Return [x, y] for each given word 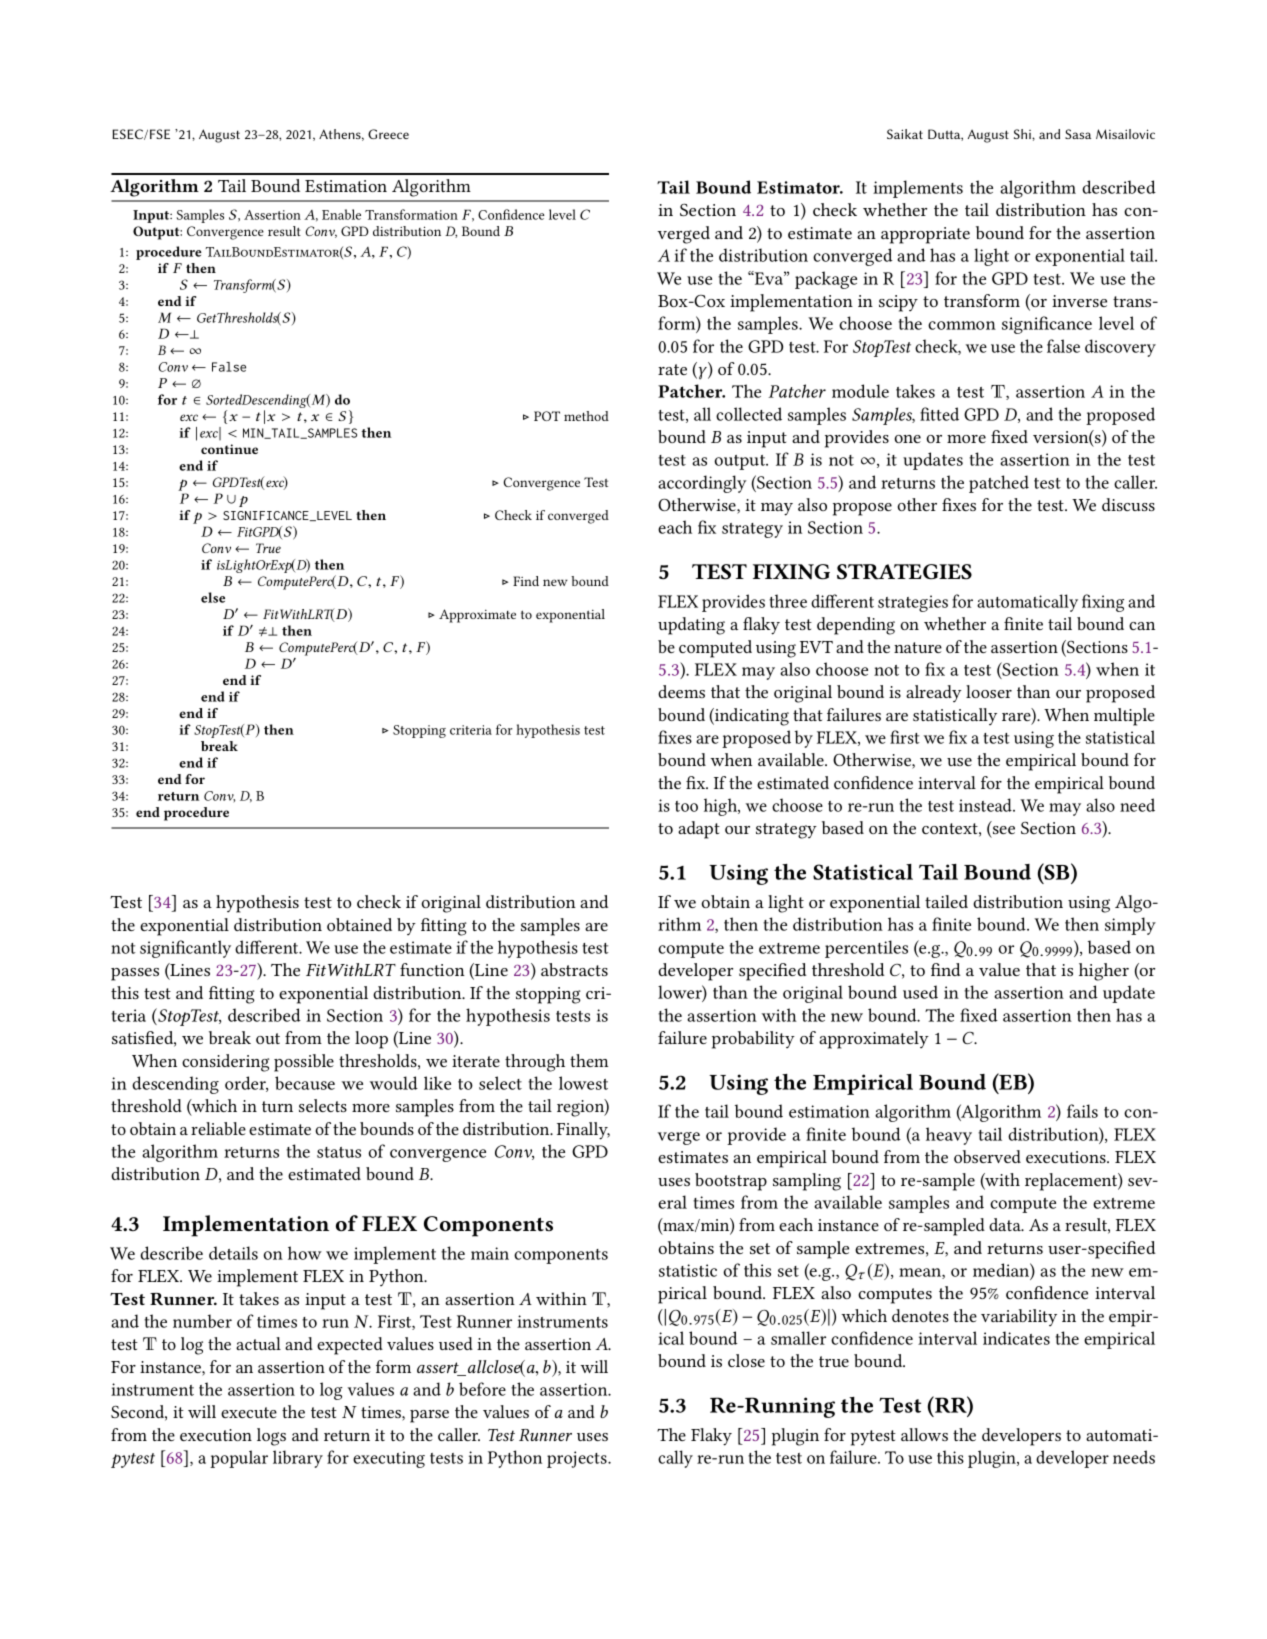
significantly [185, 949]
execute [249, 1412]
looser [989, 691]
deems [681, 691]
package [826, 280]
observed [987, 1156]
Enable [341, 214]
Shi [1023, 134]
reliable [218, 1128]
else [213, 597]
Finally [583, 1131]
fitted [939, 414]
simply [1130, 926]
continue [229, 449]
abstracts [574, 969]
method [586, 416]
